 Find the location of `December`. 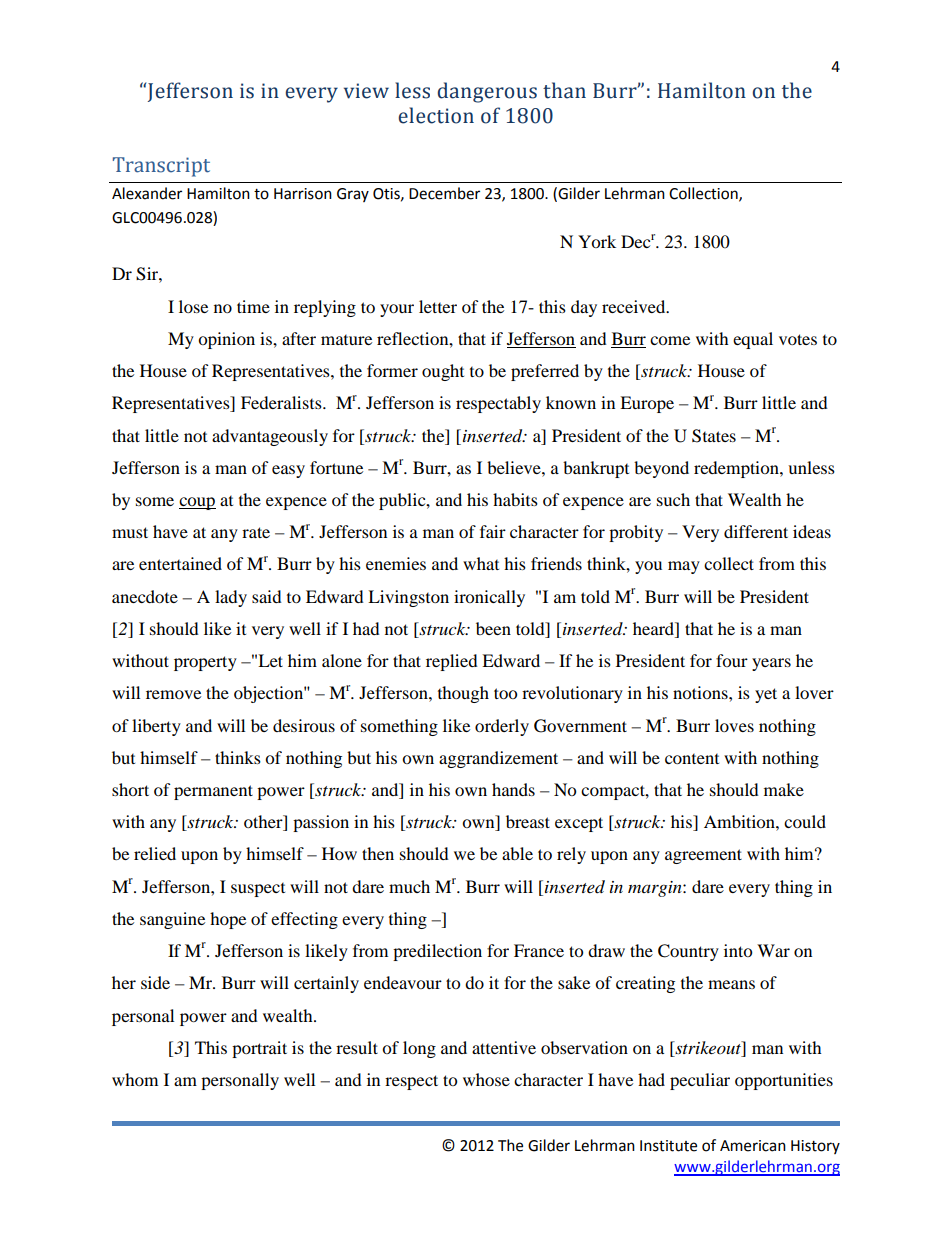

December is located at coordinates (444, 193).
